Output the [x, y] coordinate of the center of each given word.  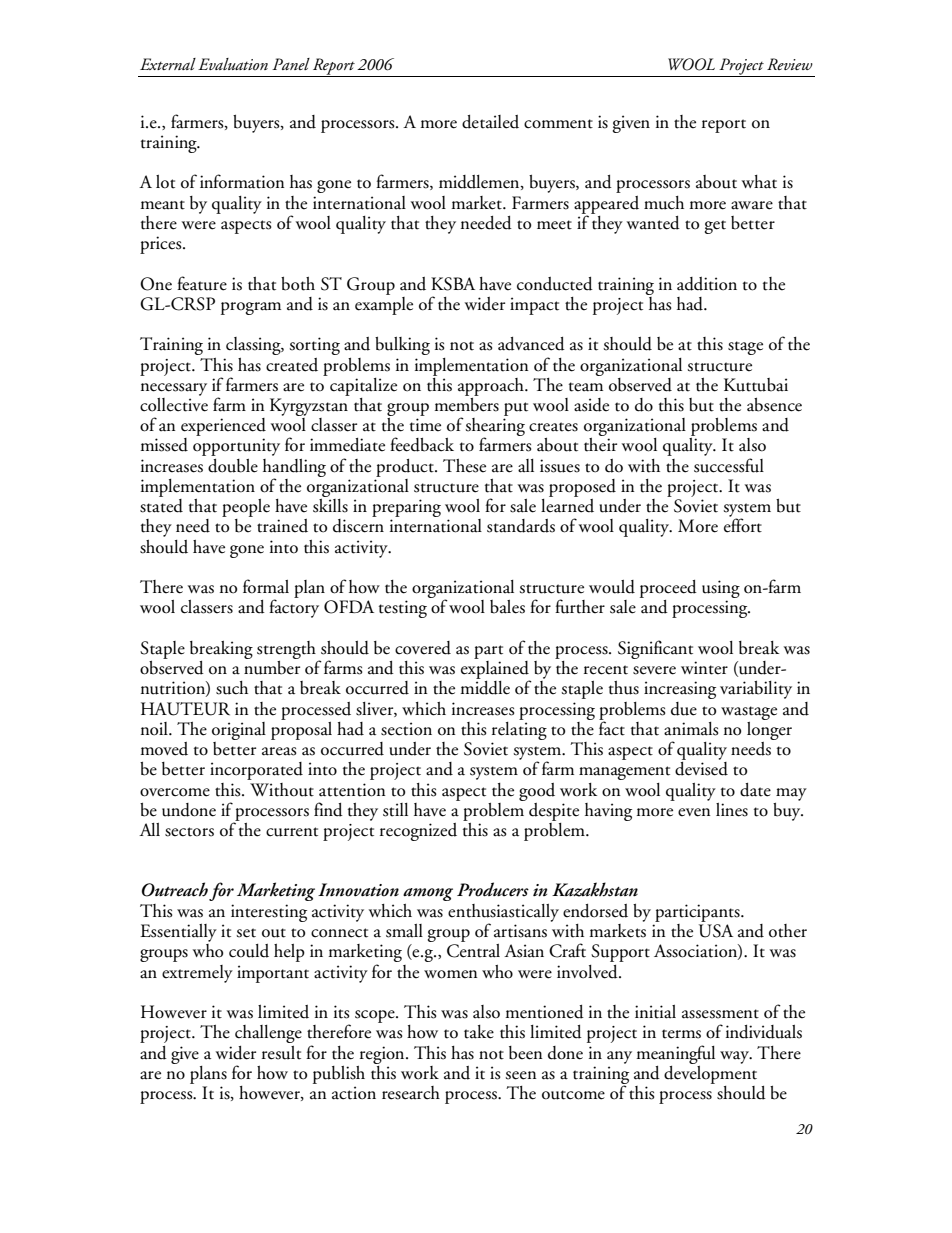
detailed [490, 122]
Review [790, 64]
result [281, 1053]
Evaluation [233, 64]
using [721, 590]
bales [507, 607]
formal [266, 586]
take [479, 1032]
